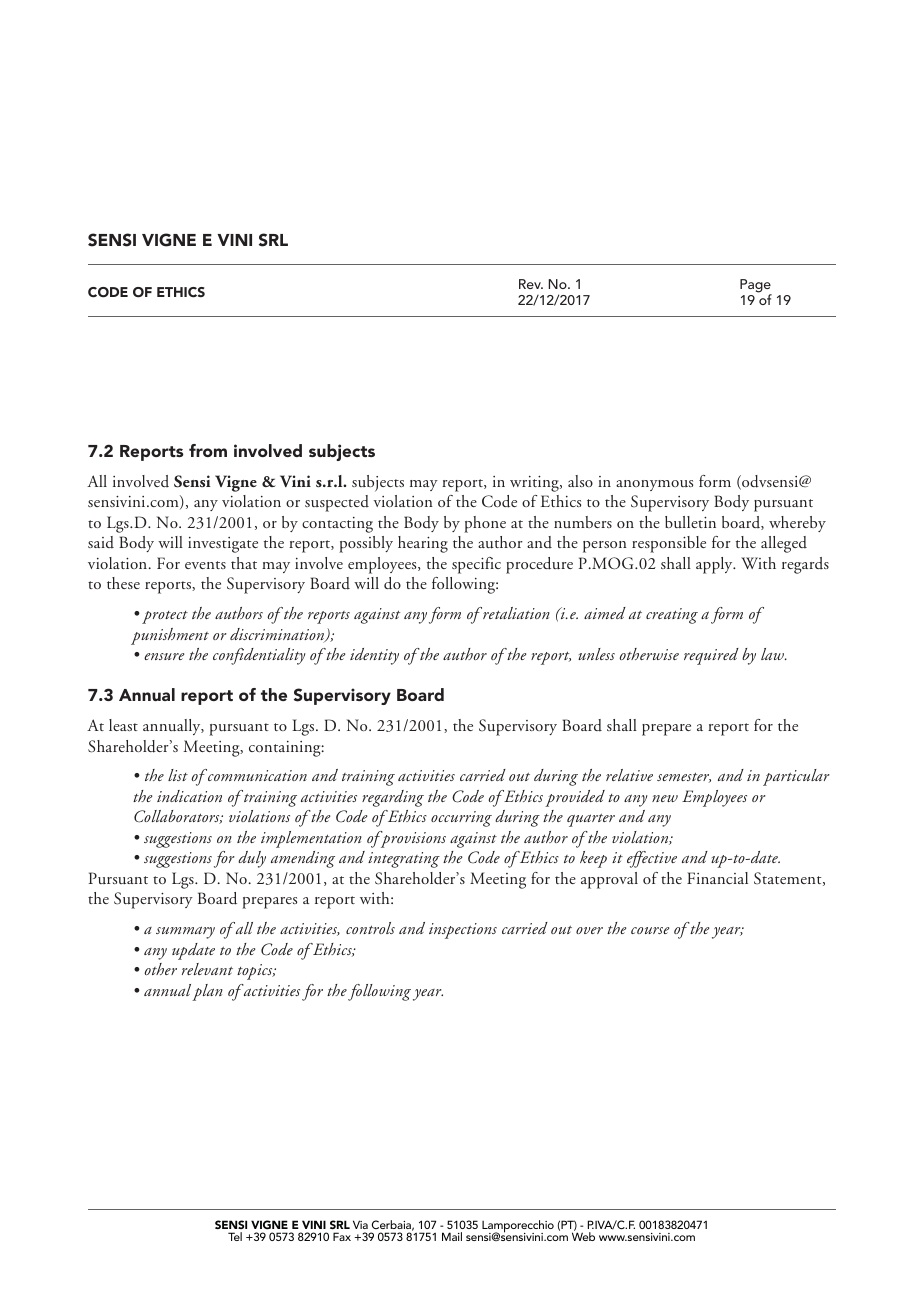 Image resolution: width=924 pixels, height=1308 pixels. What do you see at coordinates (208, 450) in the screenshot?
I see `from` at bounding box center [208, 450].
